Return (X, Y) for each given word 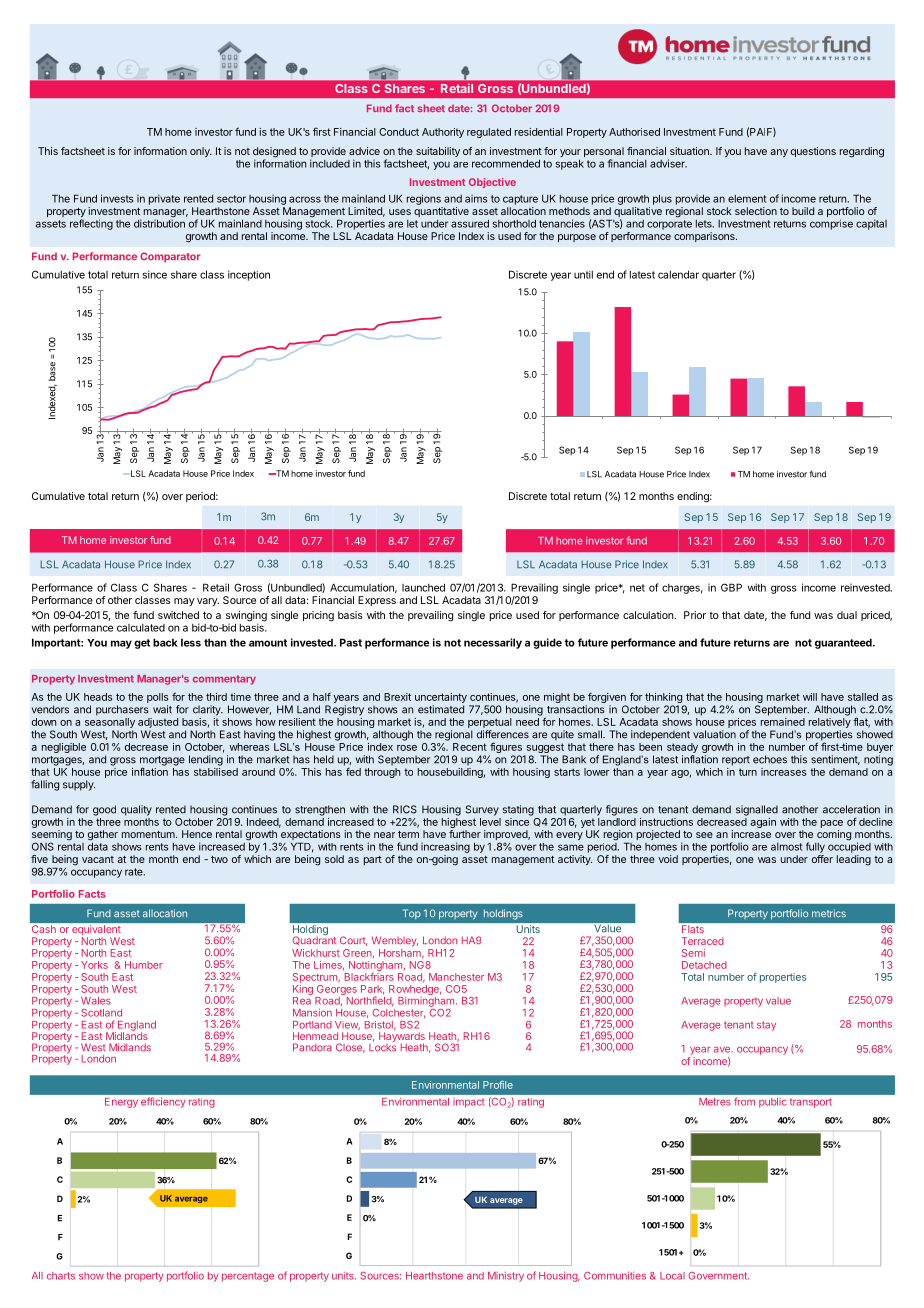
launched (423, 587)
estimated (441, 709)
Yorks (94, 965)
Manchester (456, 977)
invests (117, 198)
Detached (704, 965)
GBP (731, 587)
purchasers (122, 710)
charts (61, 1276)
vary (208, 602)
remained (783, 722)
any (779, 153)
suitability (438, 152)
